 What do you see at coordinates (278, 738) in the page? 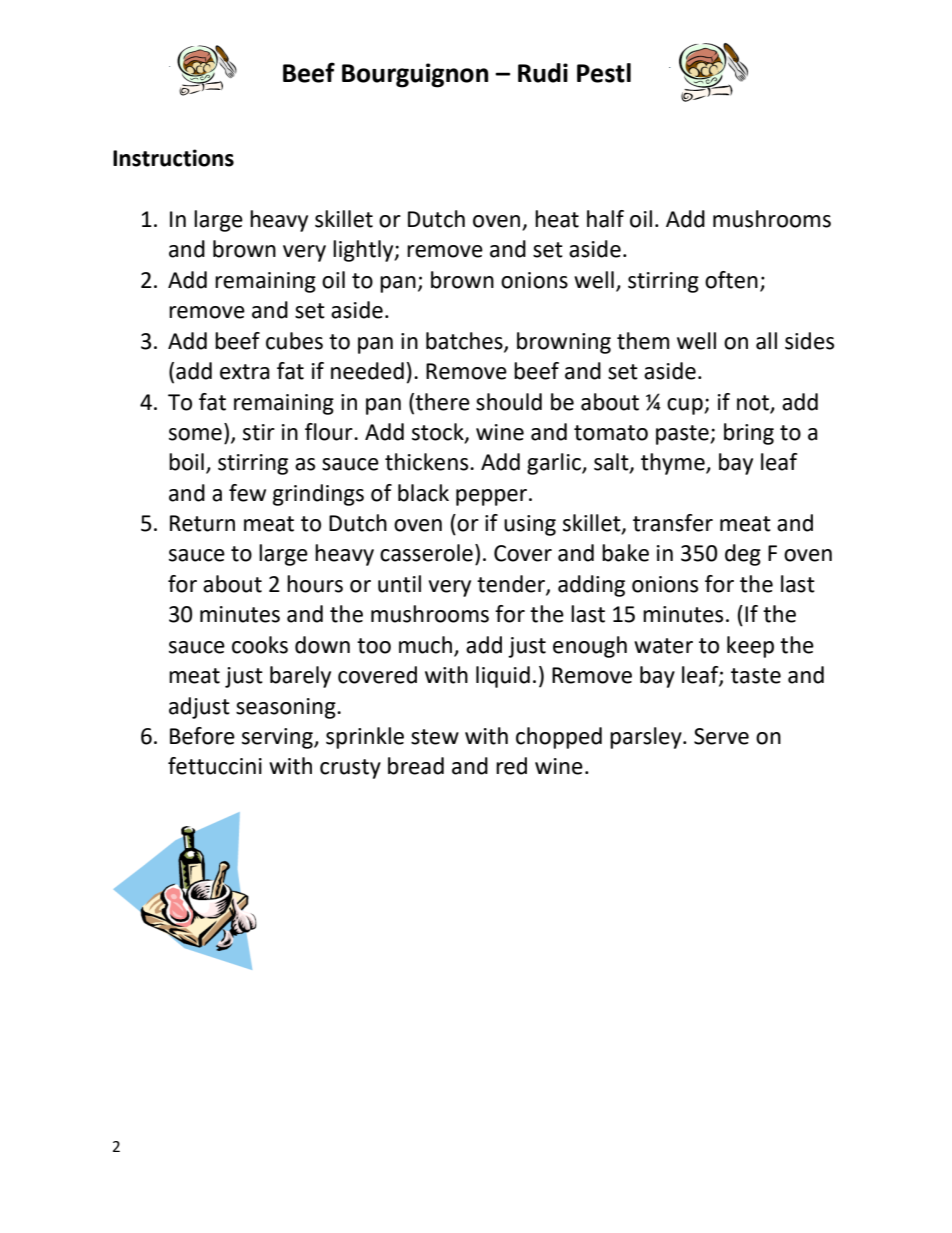
I see `serving` at bounding box center [278, 738].
